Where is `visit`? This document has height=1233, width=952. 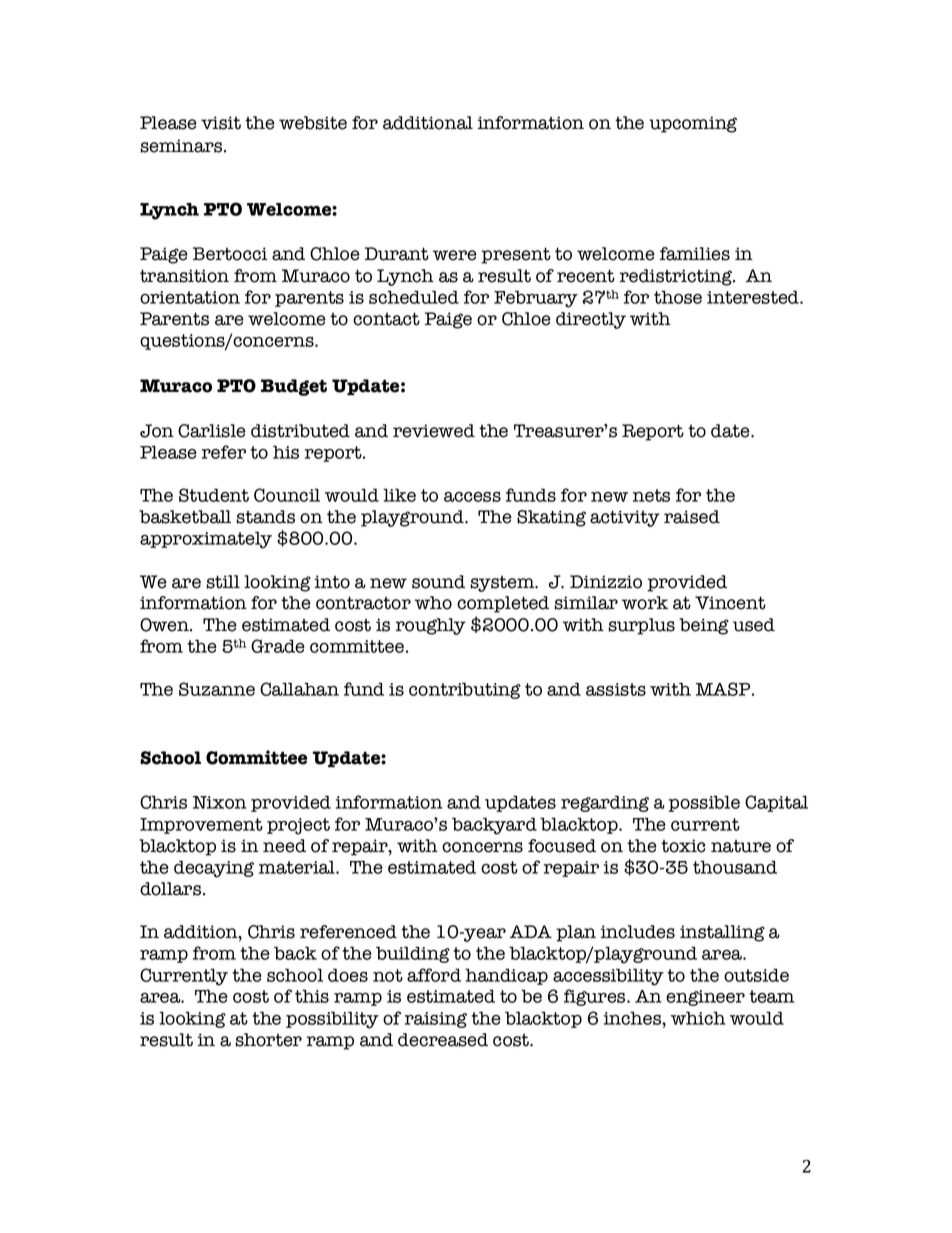 visit is located at coordinates (221, 123).
